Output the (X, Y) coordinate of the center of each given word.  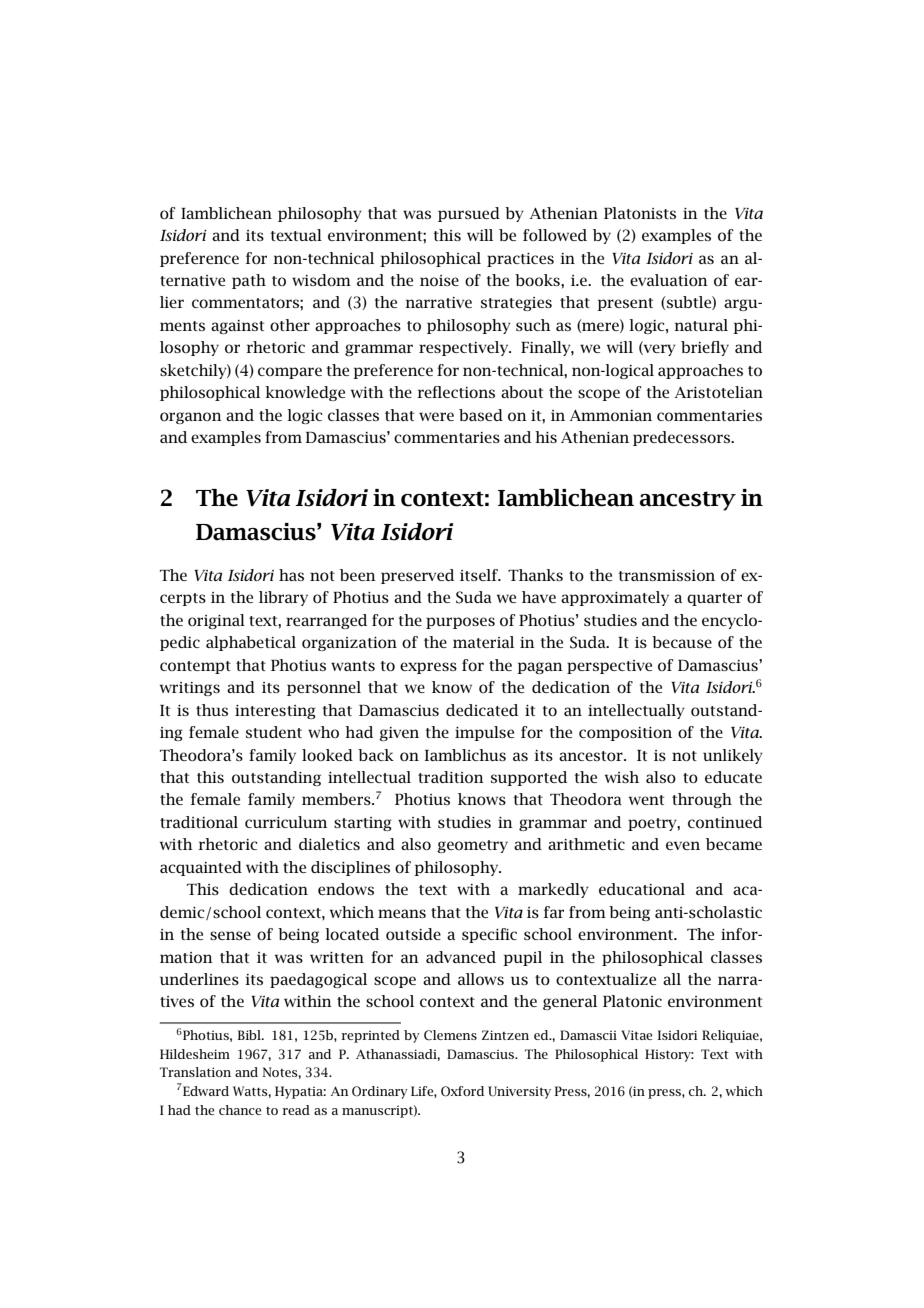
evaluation (669, 280)
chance (240, 1110)
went (646, 800)
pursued (469, 214)
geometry (472, 846)
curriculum (286, 822)
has (291, 575)
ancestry (688, 501)
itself (480, 575)
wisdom (321, 280)
